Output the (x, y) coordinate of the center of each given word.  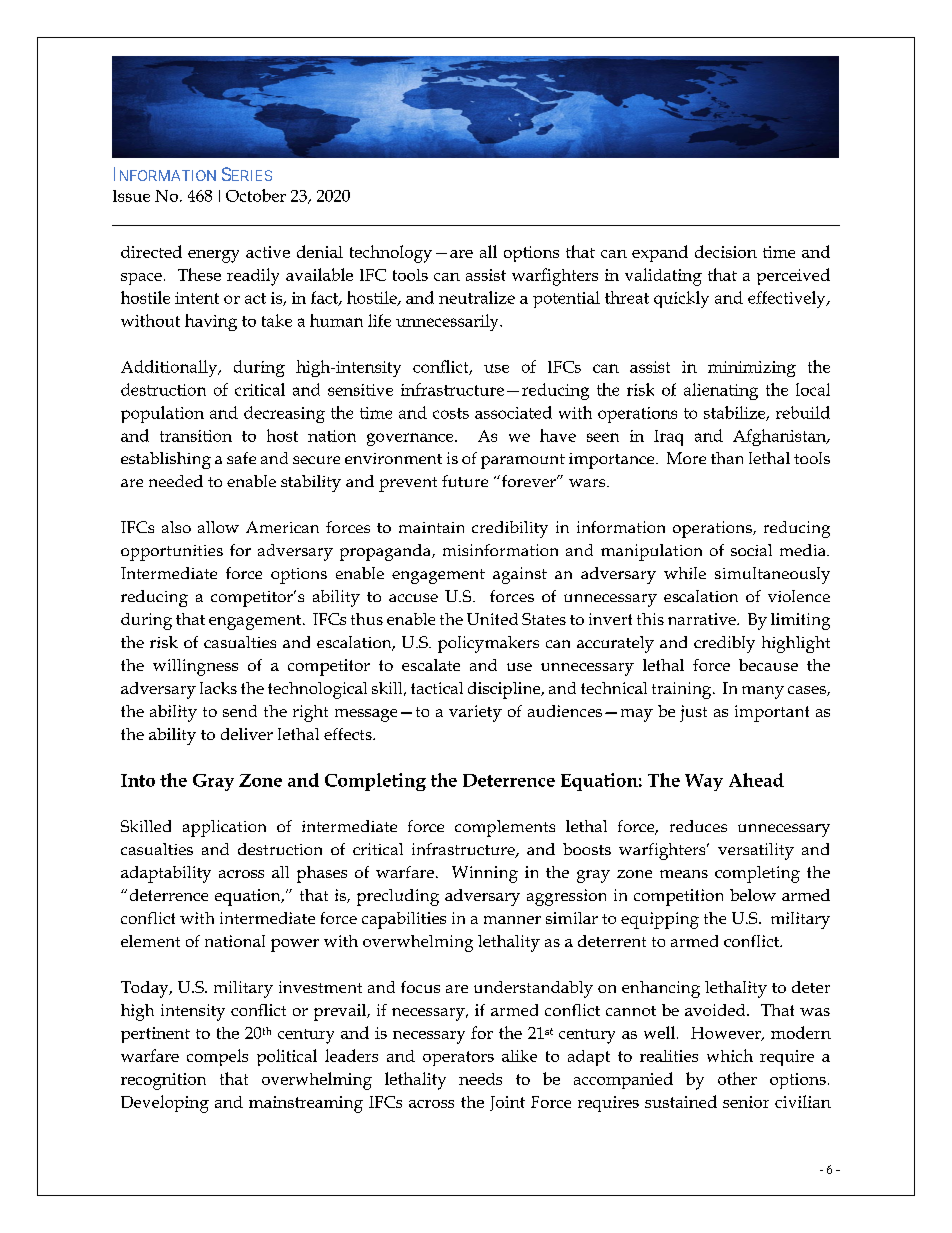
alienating (721, 391)
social (751, 550)
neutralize (477, 297)
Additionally (170, 368)
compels (217, 1057)
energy (213, 256)
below (753, 895)
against (520, 575)
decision (726, 251)
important (772, 713)
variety (475, 713)
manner (512, 920)
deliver (247, 734)
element (150, 941)
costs (451, 413)
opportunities (172, 553)
